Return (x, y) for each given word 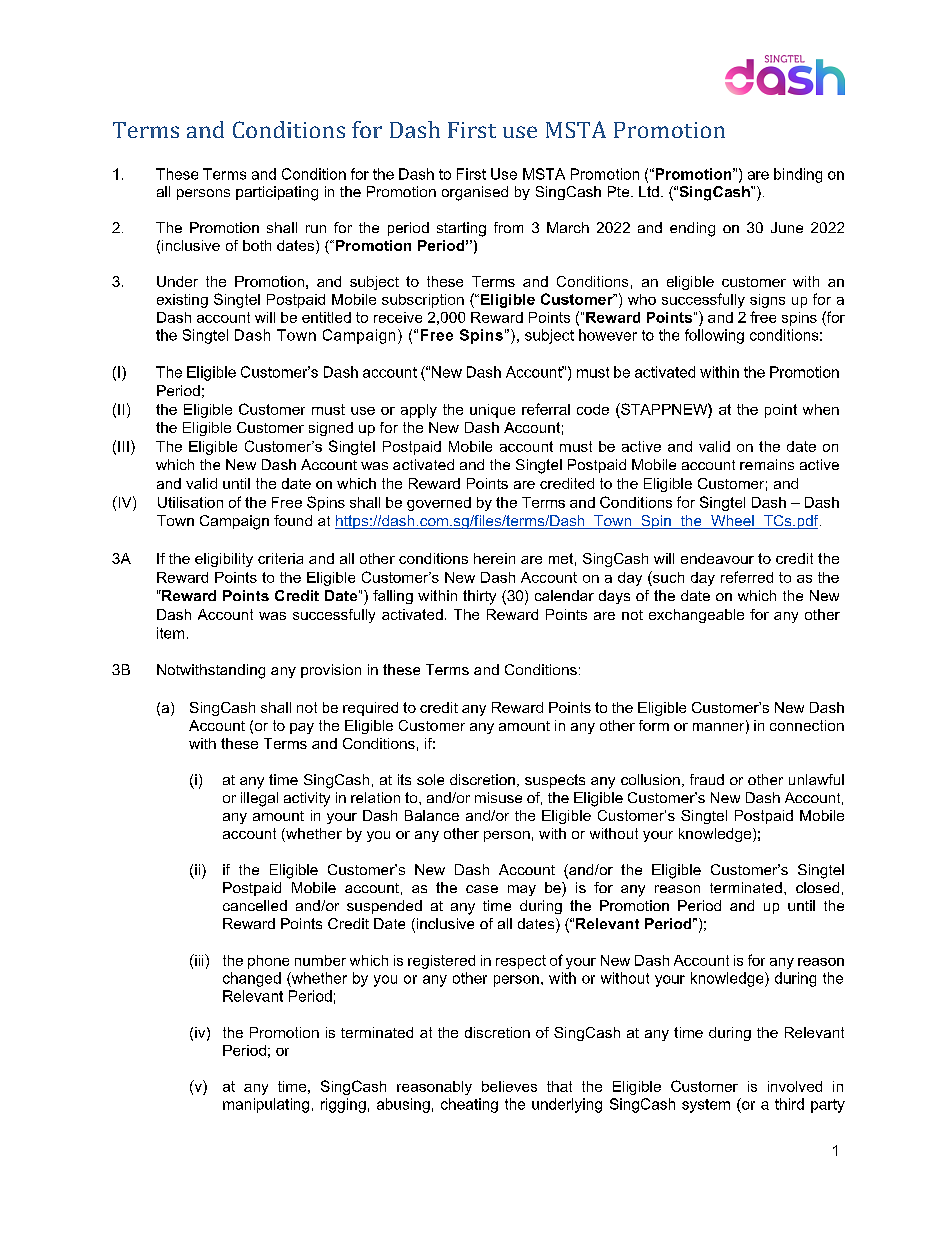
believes (509, 1086)
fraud (707, 779)
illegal (259, 799)
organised (475, 193)
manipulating (266, 1105)
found (293, 520)
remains (767, 464)
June (787, 227)
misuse (498, 797)
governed (439, 504)
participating (277, 193)
